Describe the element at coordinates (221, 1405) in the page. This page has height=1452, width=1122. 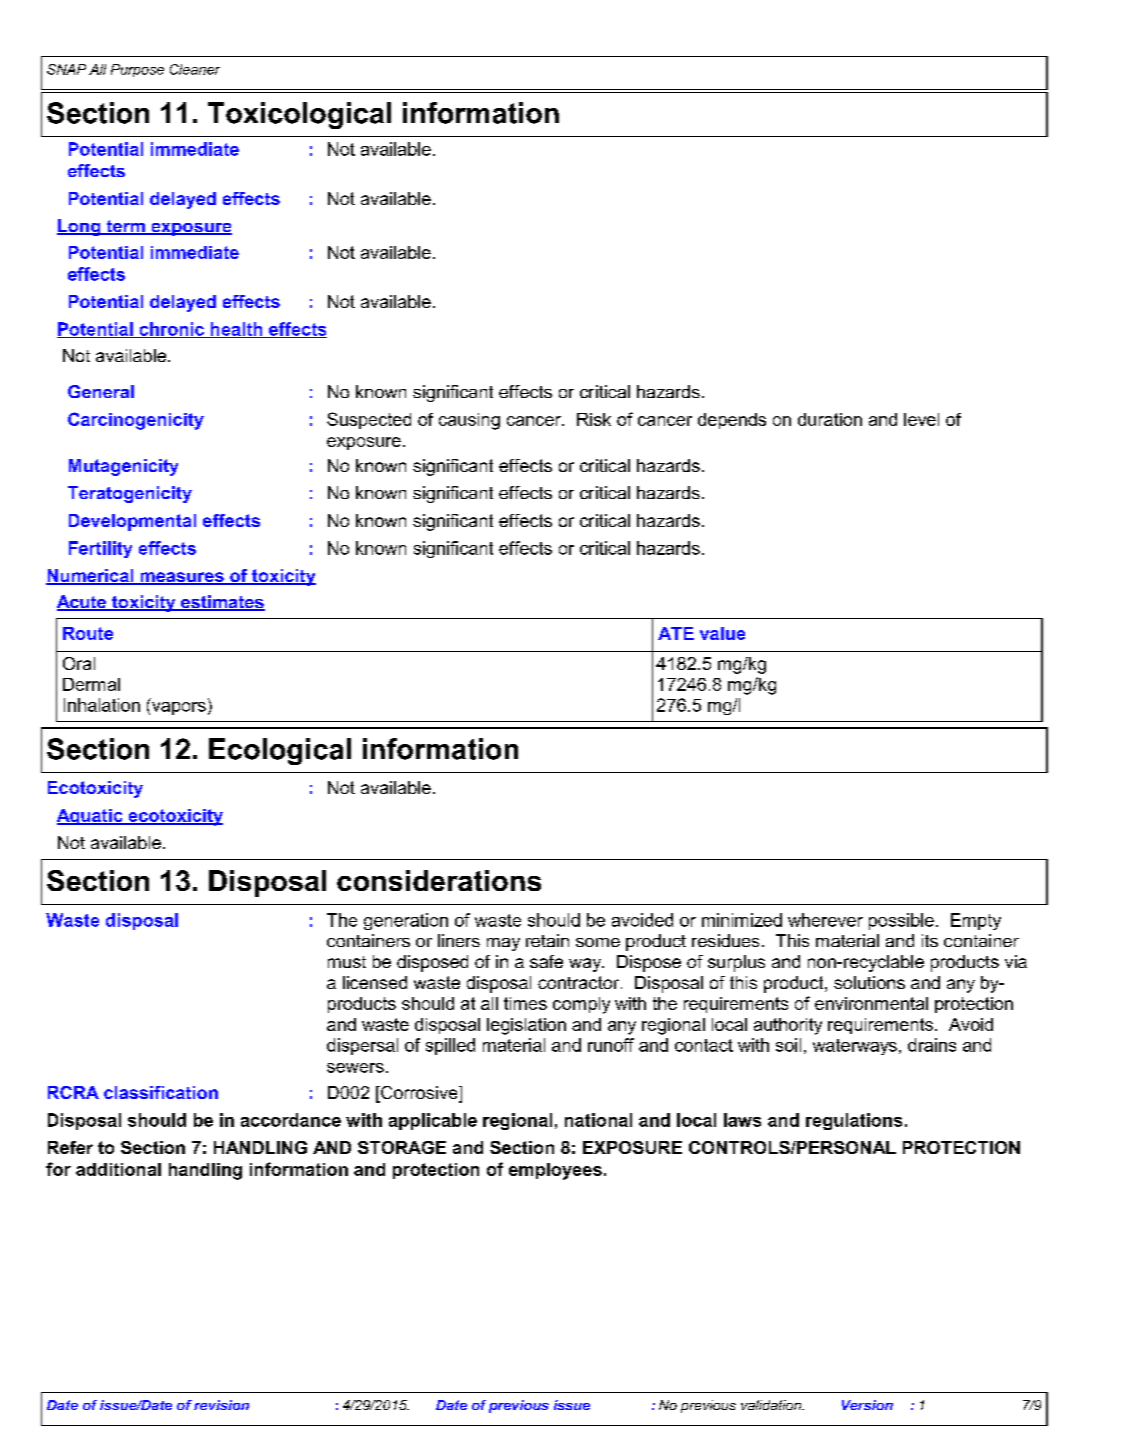
I see `revision` at that location.
